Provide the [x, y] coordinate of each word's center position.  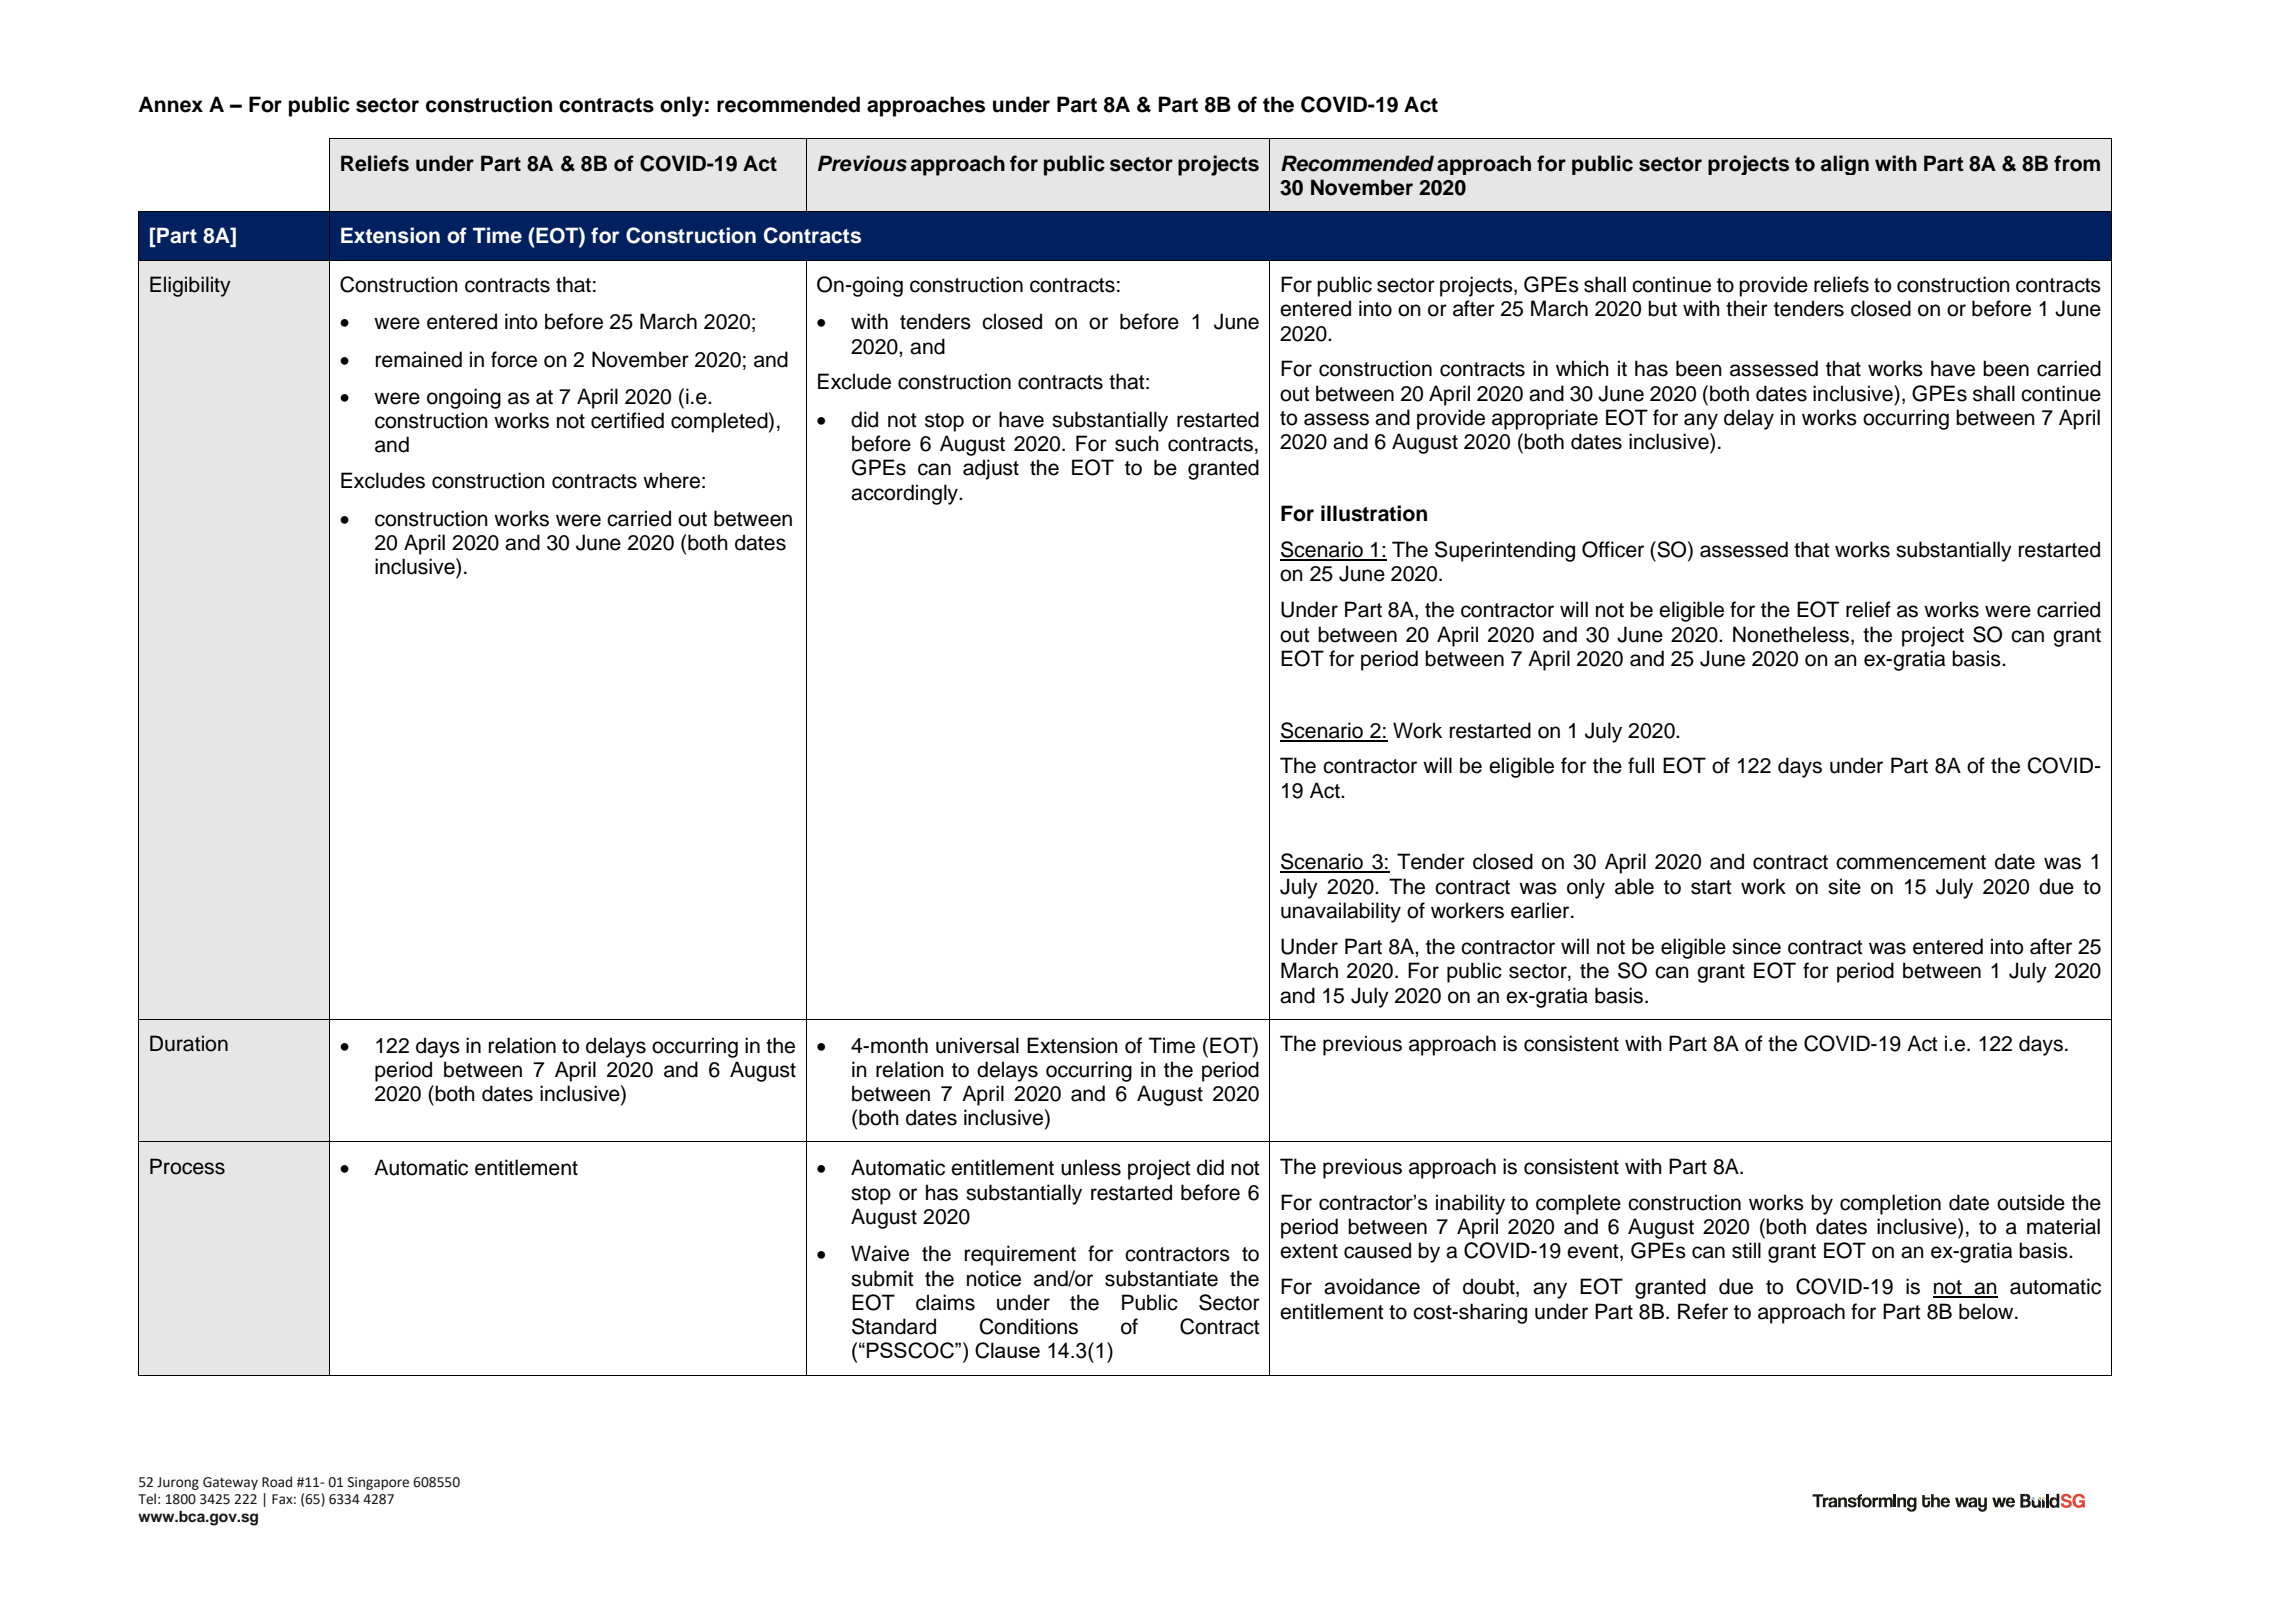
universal [977, 1045]
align [1845, 165]
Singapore [378, 1483]
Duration [189, 1043]
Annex [170, 104]
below [1987, 1311]
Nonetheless [1791, 634]
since [1756, 946]
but [1662, 308]
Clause [1007, 1350]
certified [627, 420]
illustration [1374, 513]
